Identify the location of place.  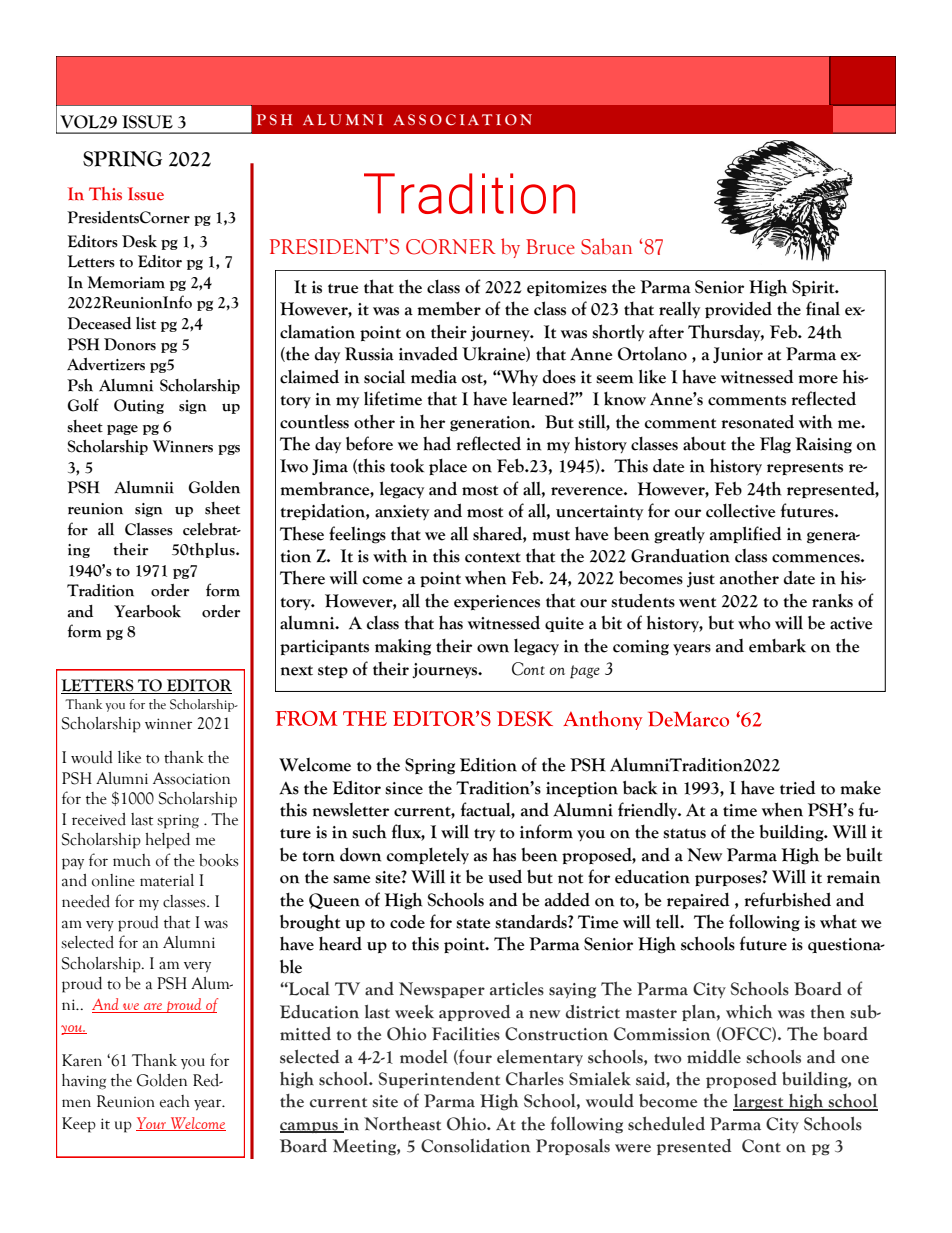
(448, 467).
